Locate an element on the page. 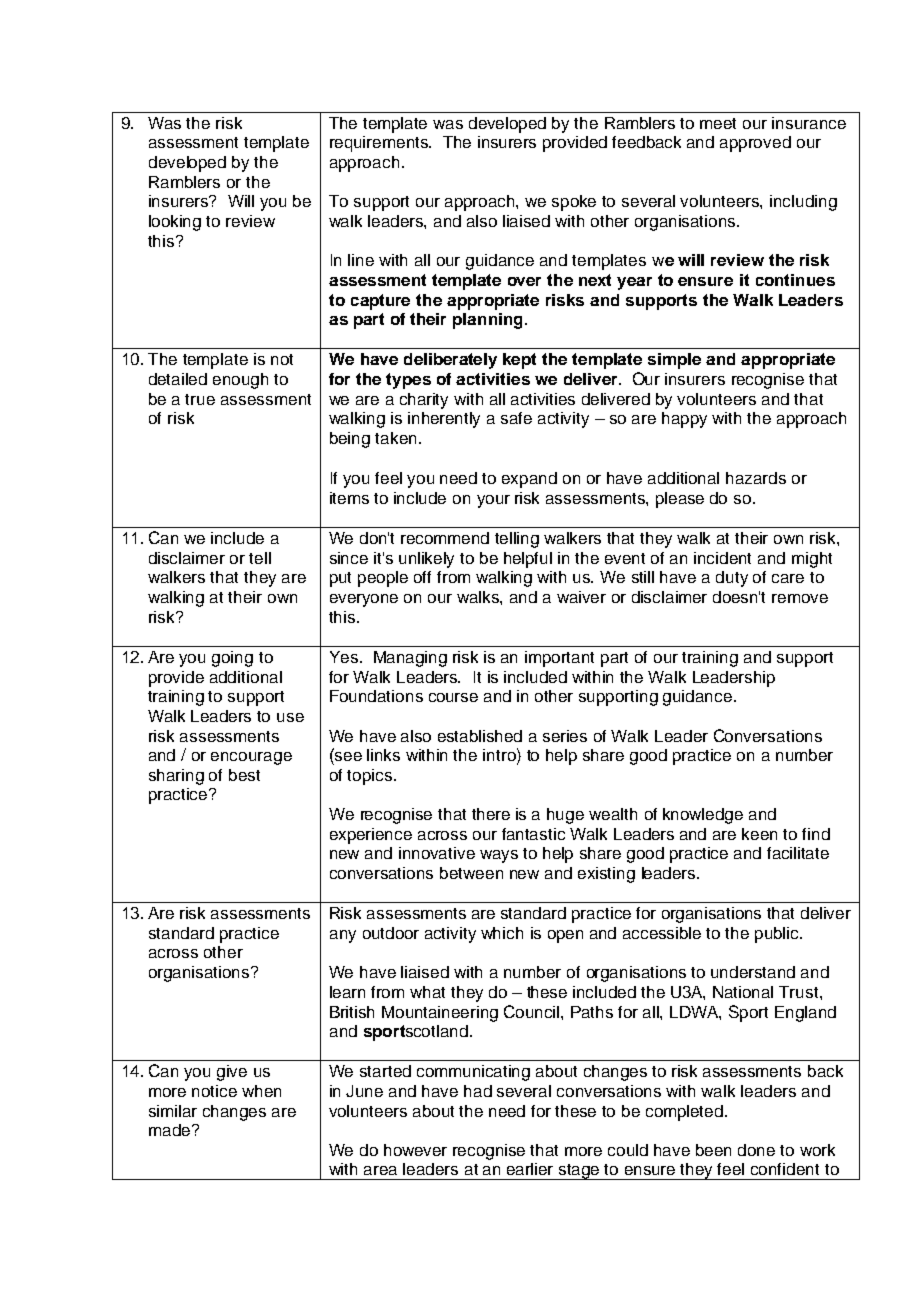  any is located at coordinates (343, 936).
